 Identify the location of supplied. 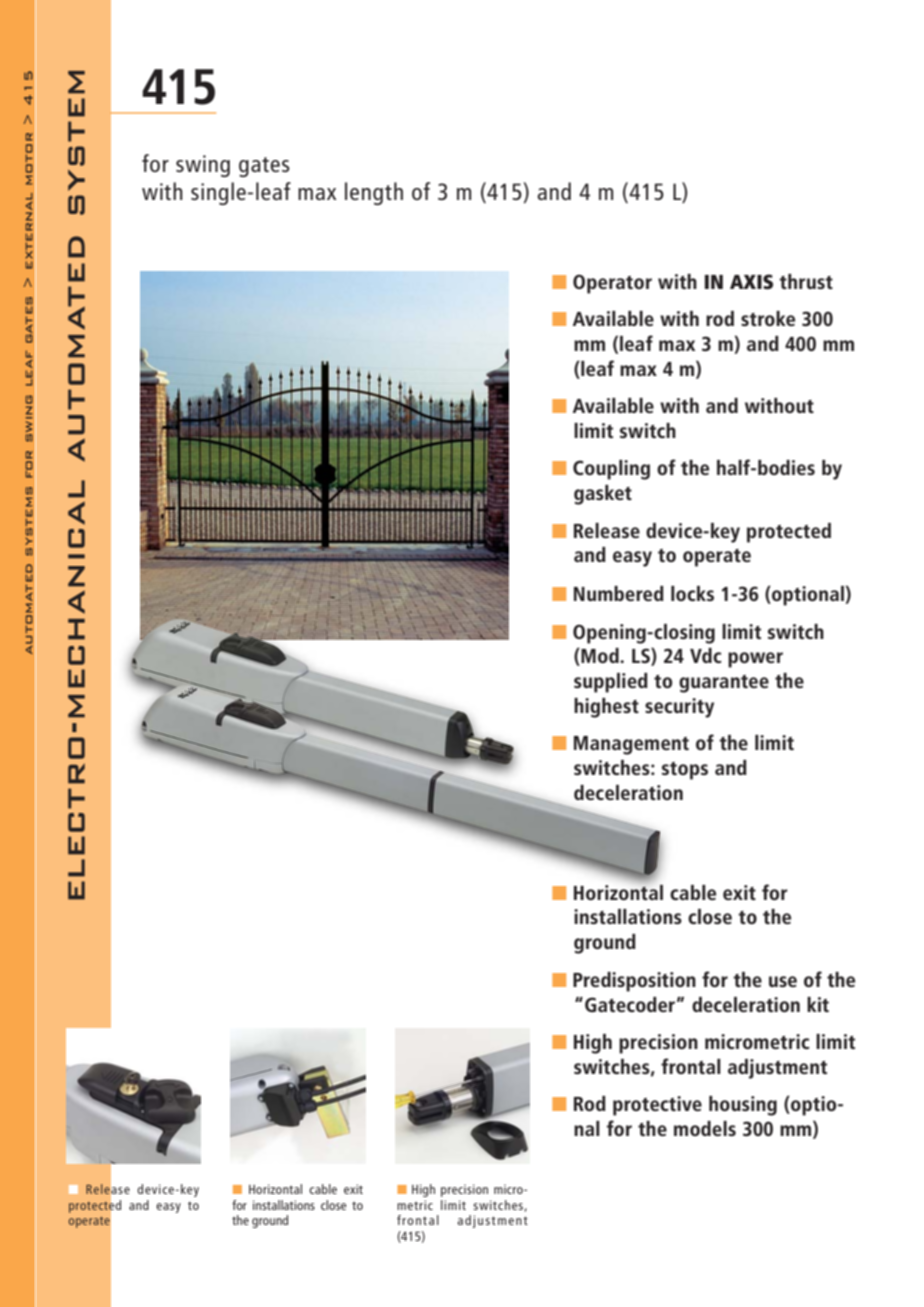
(611, 683).
